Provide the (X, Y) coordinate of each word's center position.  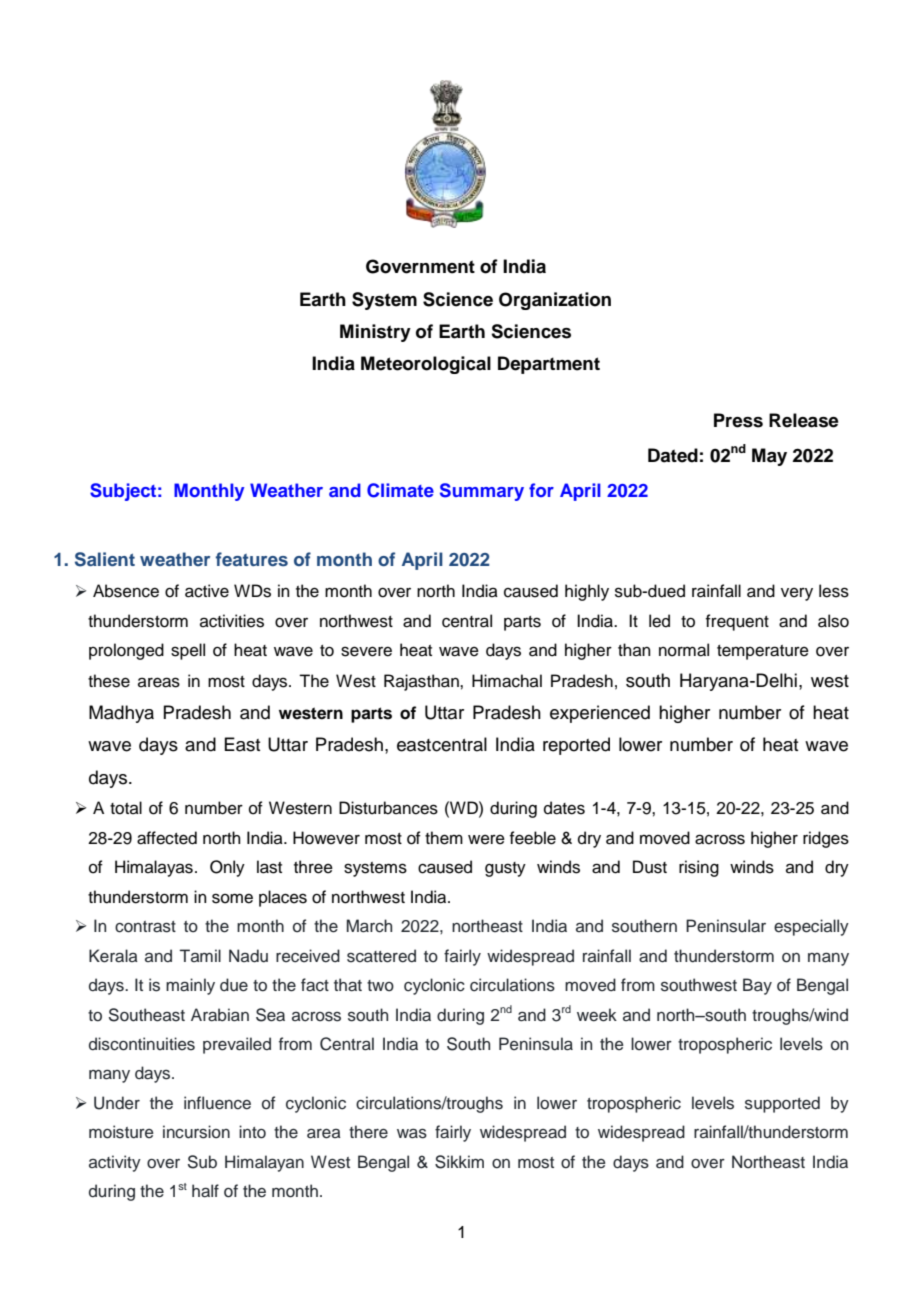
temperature (763, 652)
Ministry (375, 333)
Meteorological (426, 365)
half (205, 1191)
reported (576, 746)
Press (738, 420)
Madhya (121, 714)
